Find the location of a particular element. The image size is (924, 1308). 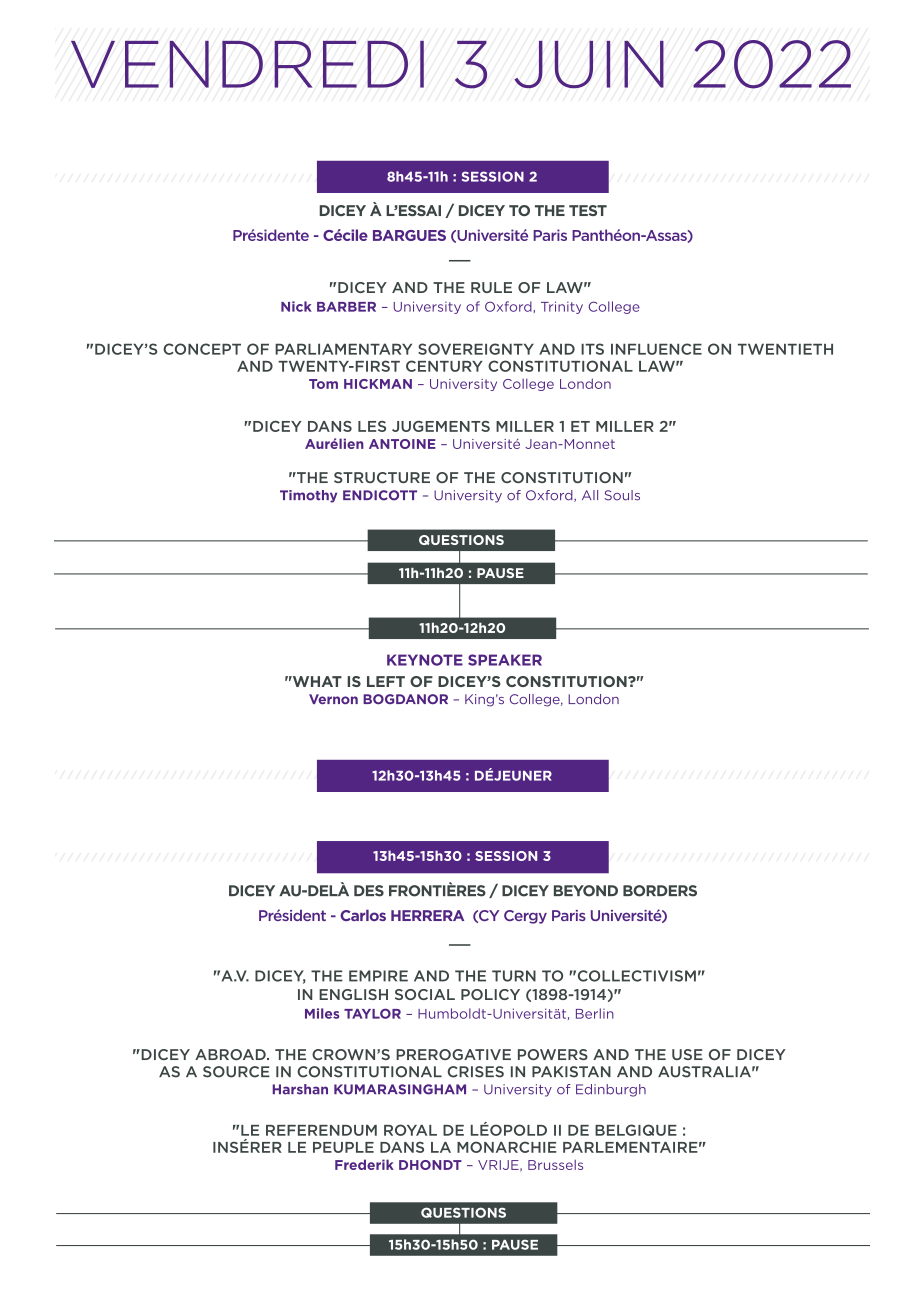

Nick is located at coordinates (296, 306).
